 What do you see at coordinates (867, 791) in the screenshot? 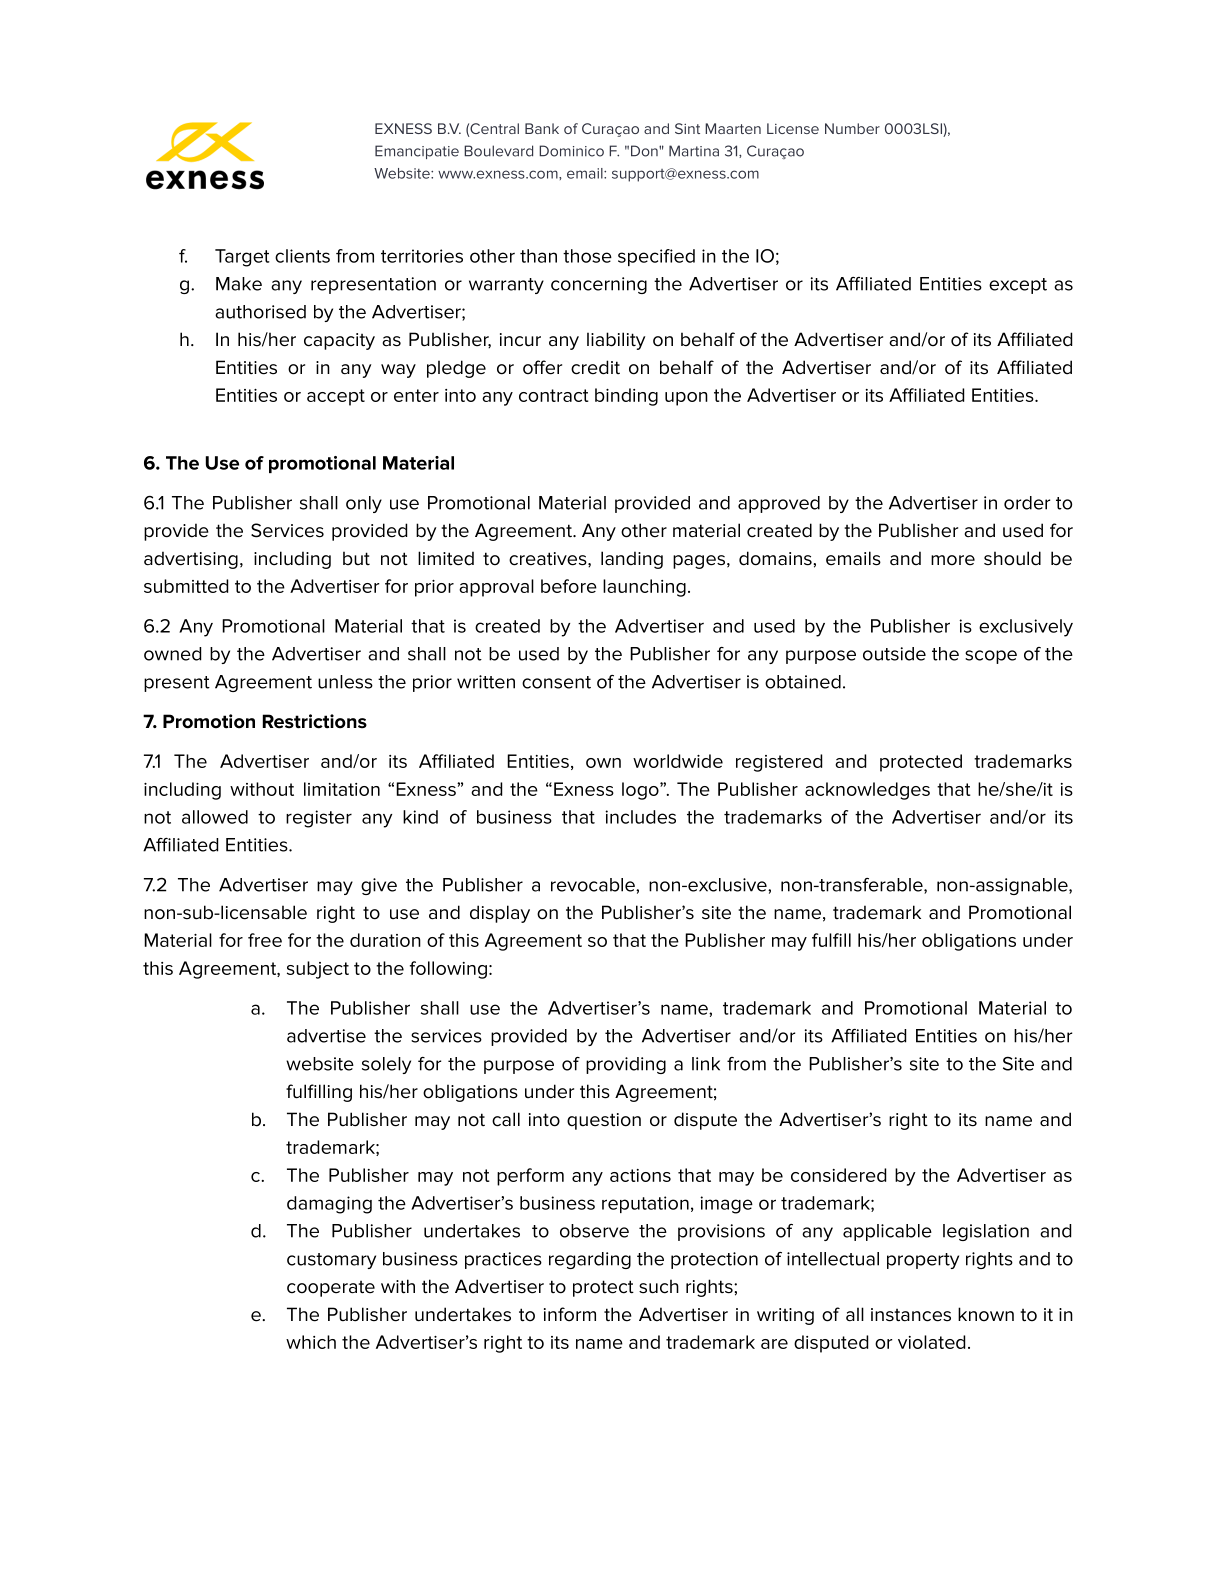
I see `acknowledges` at bounding box center [867, 791].
